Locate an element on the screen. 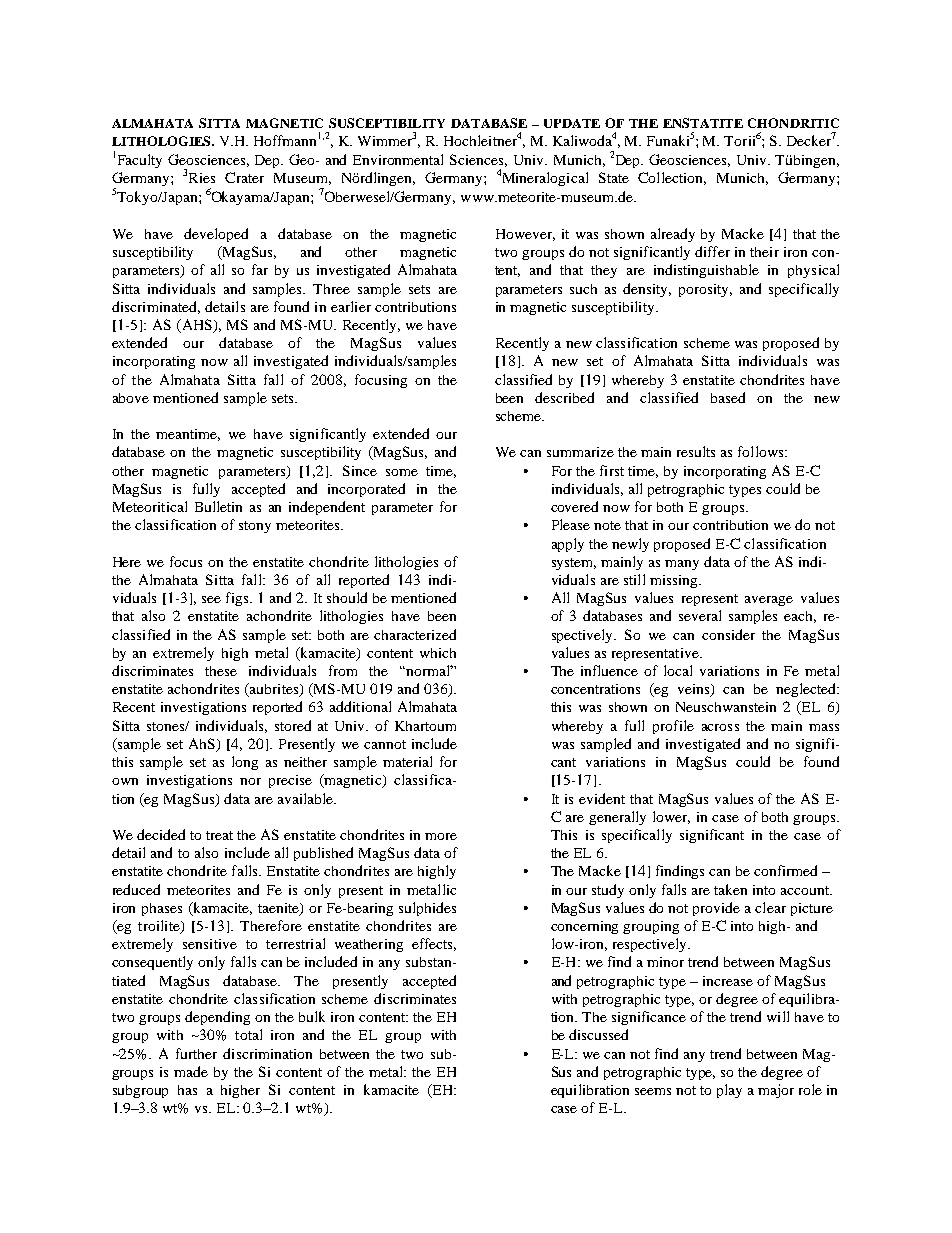 The height and width of the screenshot is (1233, 952). Mineralogical is located at coordinates (545, 179).
